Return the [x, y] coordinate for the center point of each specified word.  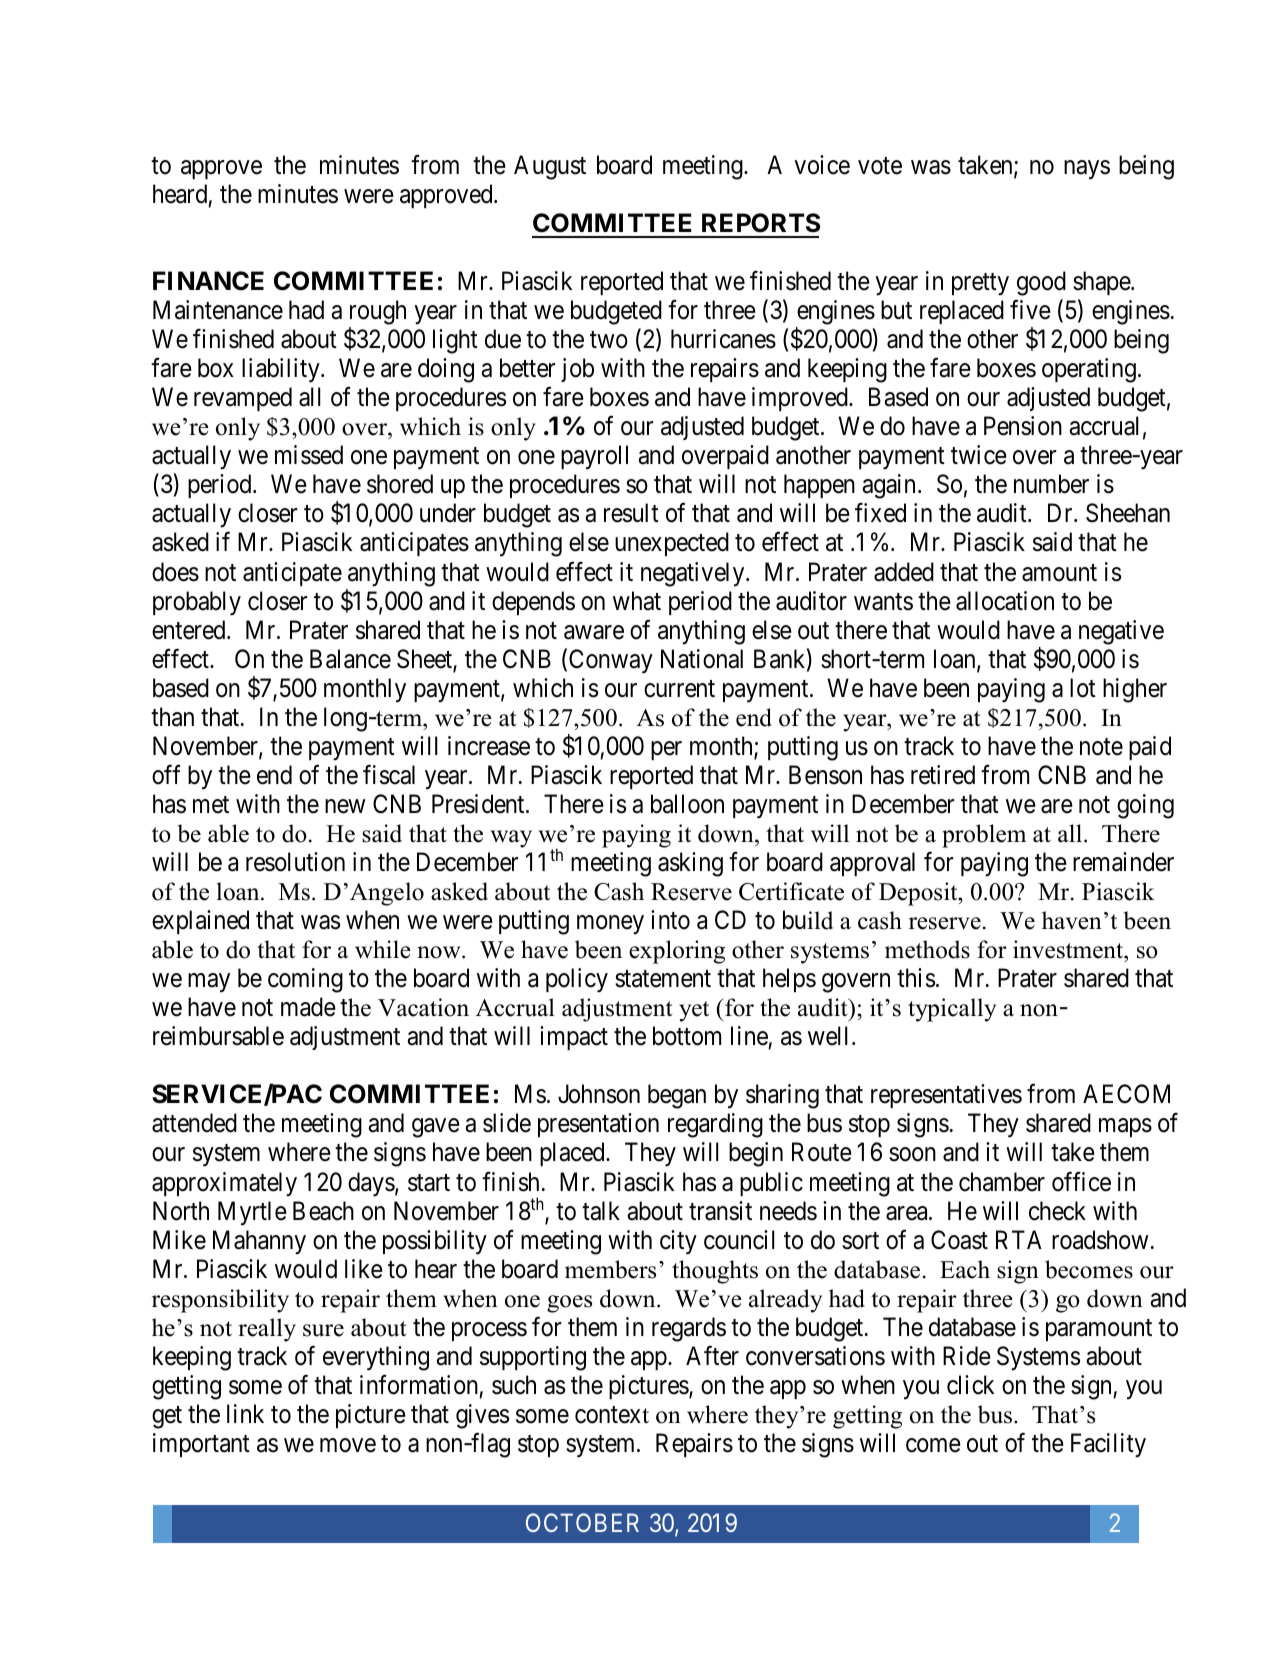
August [550, 167]
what [637, 601]
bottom [687, 1036]
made [308, 1007]
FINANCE [208, 281]
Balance [350, 659]
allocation [1005, 601]
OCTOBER [582, 1522]
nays [1087, 170]
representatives [946, 1096]
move [348, 1445]
